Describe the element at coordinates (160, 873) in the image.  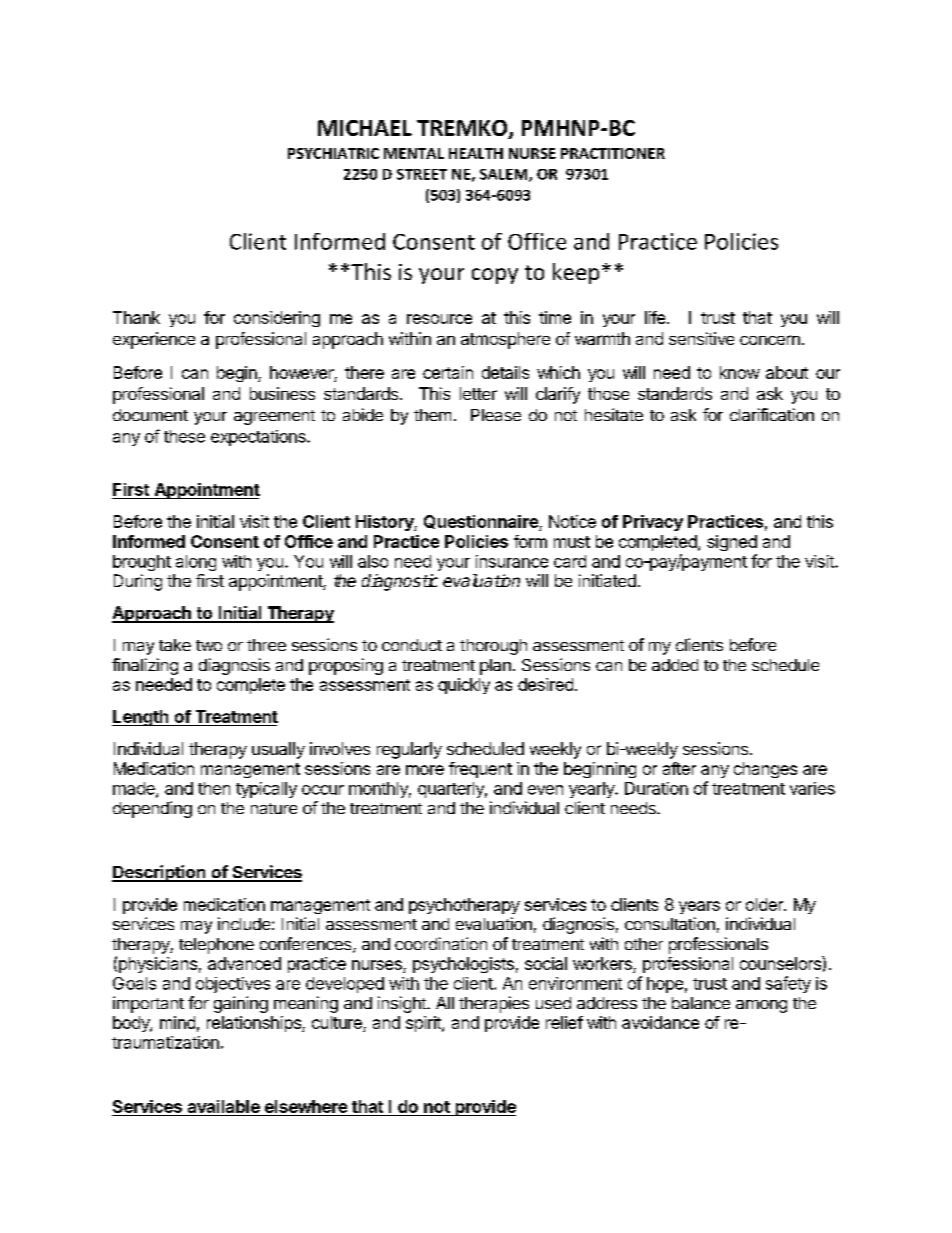
I see `Description` at that location.
